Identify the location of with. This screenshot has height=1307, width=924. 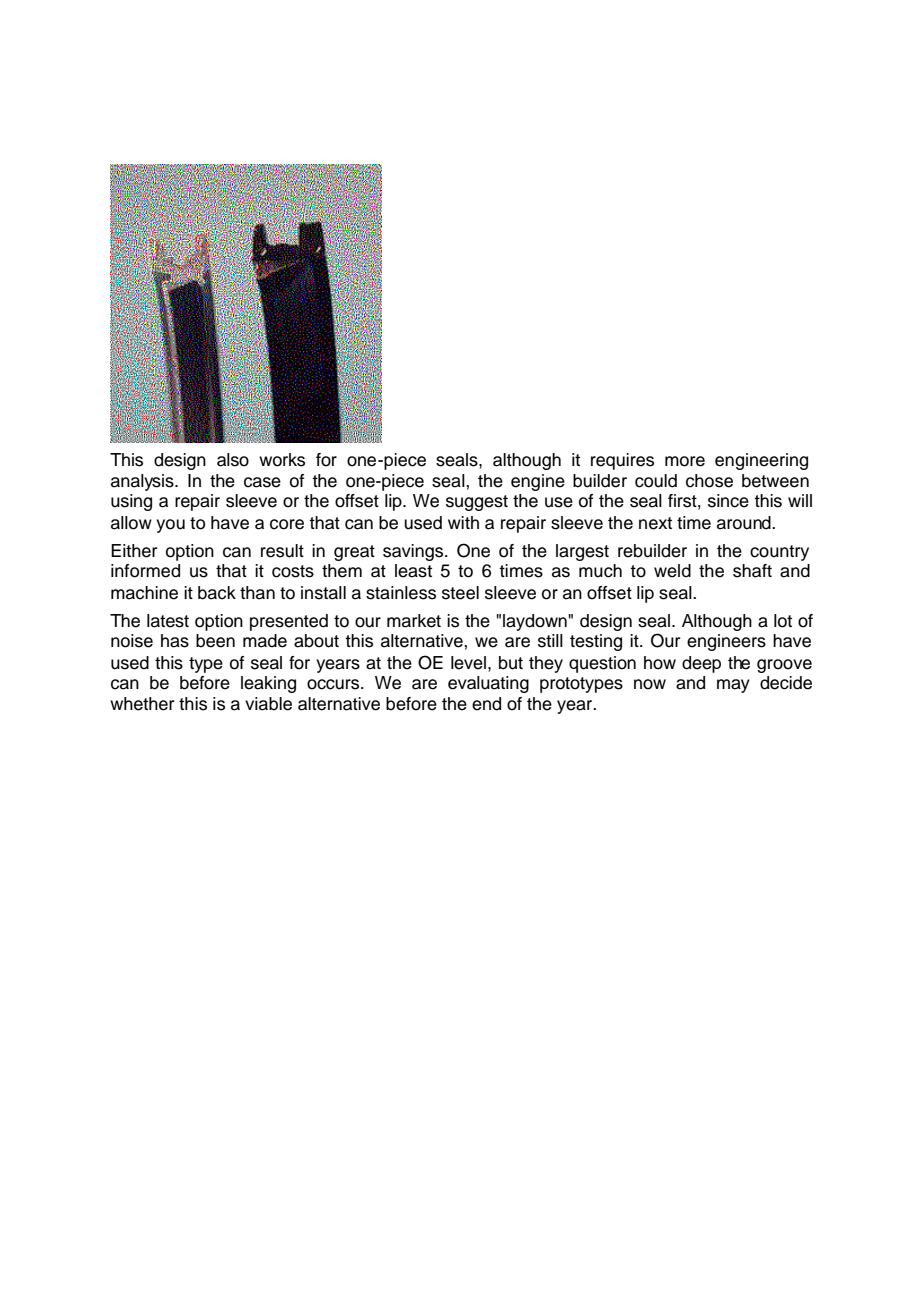
(463, 522).
